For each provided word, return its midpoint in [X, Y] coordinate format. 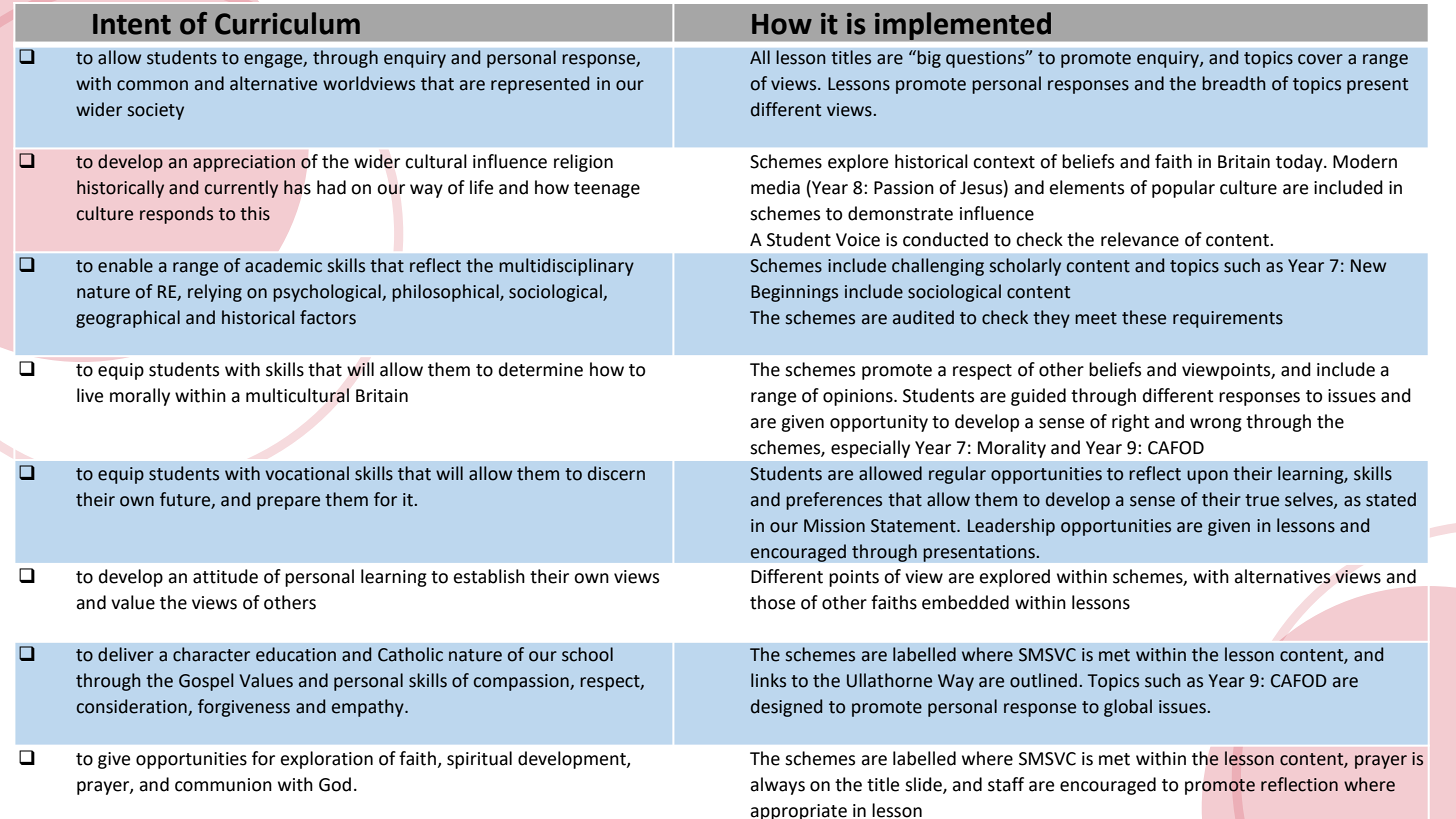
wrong [1216, 425]
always [777, 786]
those [772, 602]
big [929, 59]
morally [140, 397]
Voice [858, 240]
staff [1006, 784]
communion [223, 785]
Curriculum [287, 23]
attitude [225, 576]
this [255, 213]
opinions [859, 397]
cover [1320, 59]
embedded [965, 602]
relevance [1140, 239]
